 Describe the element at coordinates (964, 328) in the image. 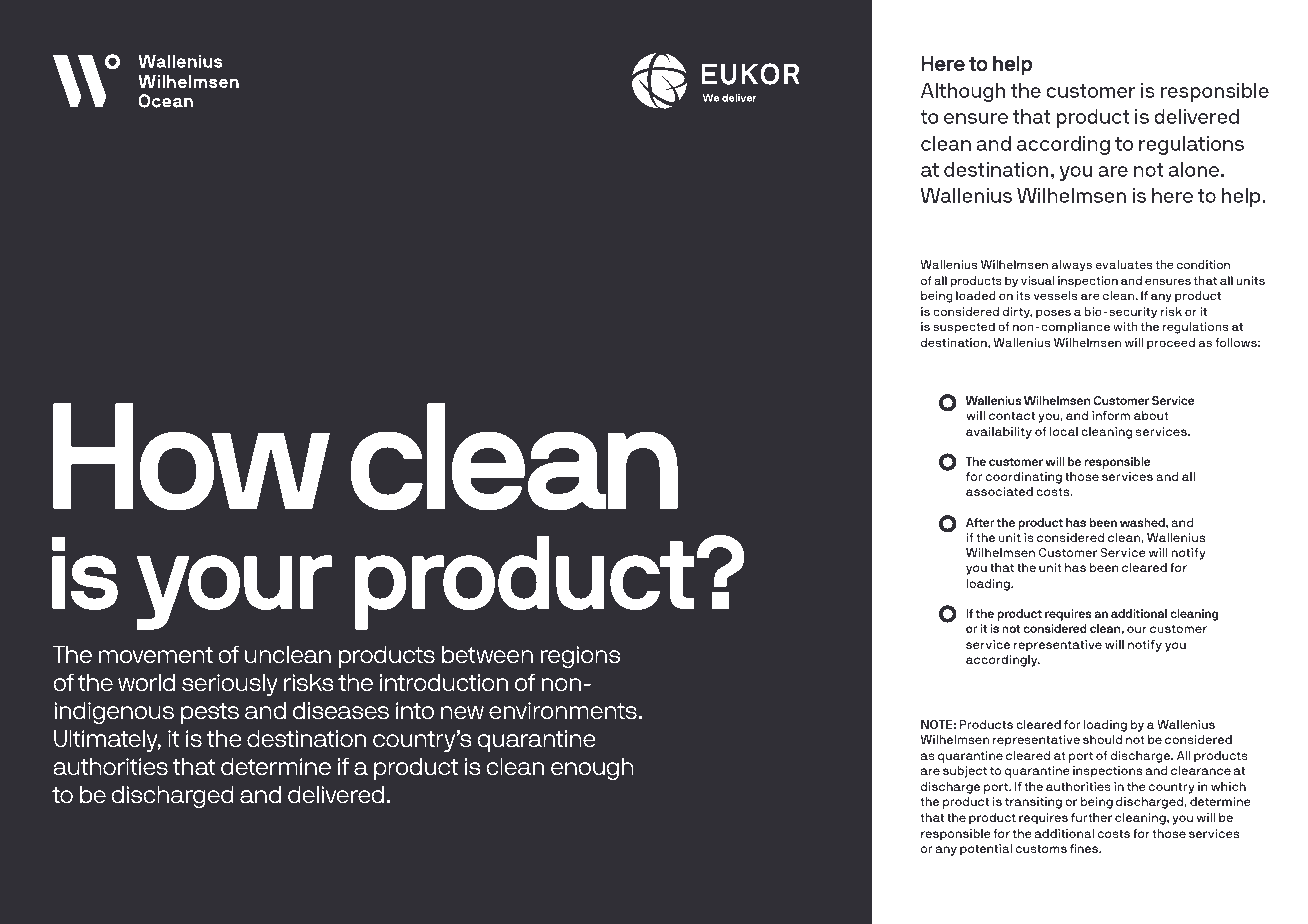

I see `suspected` at that location.
